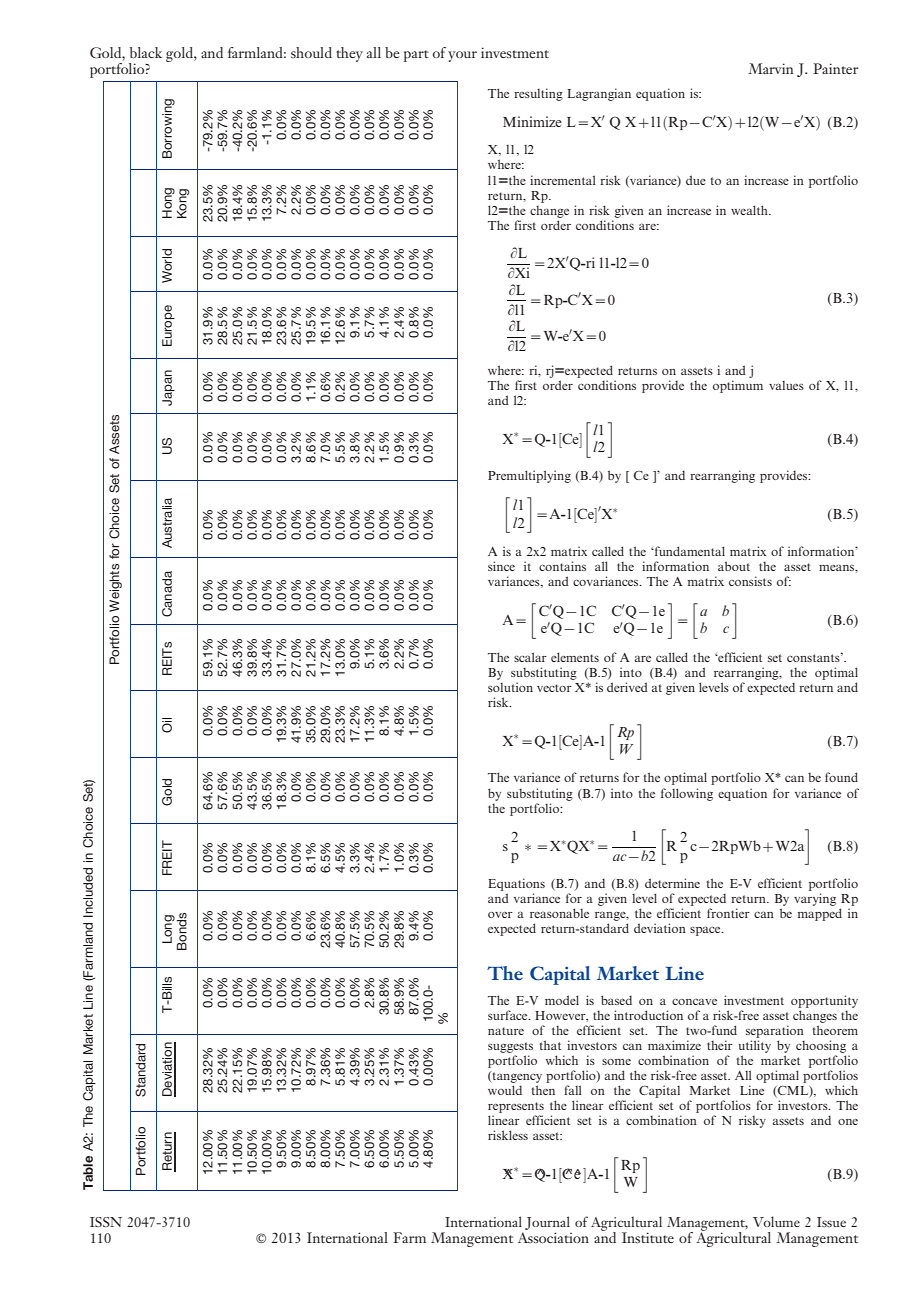 The width and height of the document is (924, 1308). Describe the element at coordinates (462, 56) in the document. I see `your` at that location.
